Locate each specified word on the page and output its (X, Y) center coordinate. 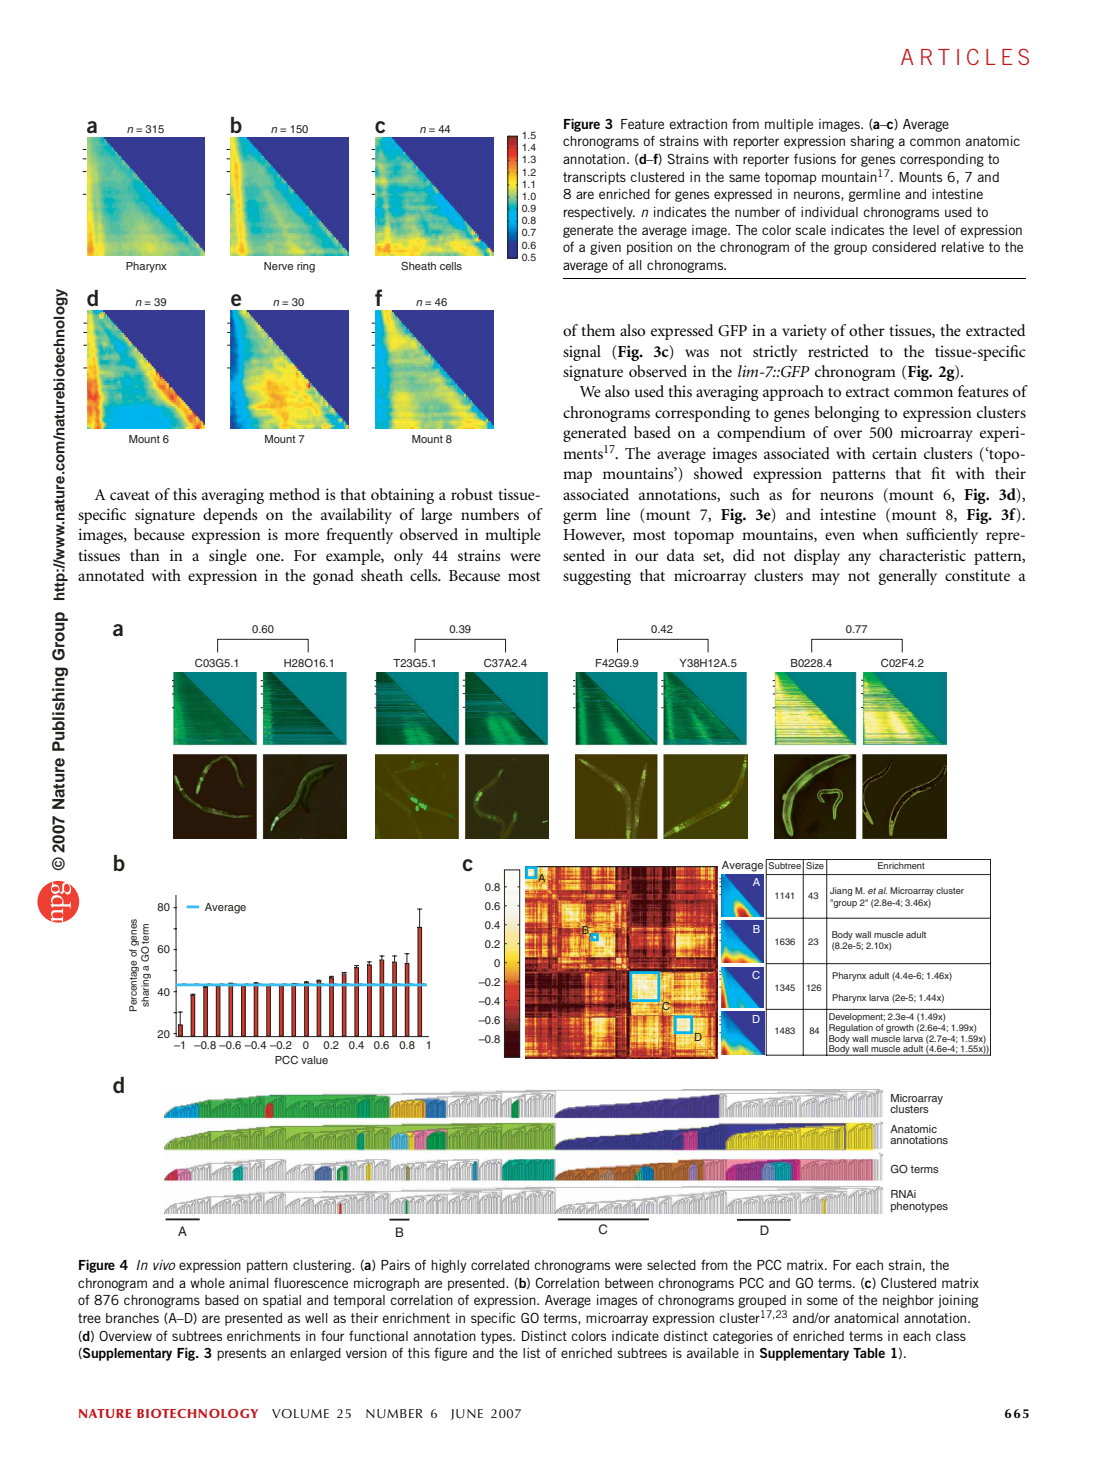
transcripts (594, 178)
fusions (815, 159)
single (228, 557)
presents (241, 1354)
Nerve (278, 266)
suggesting (597, 577)
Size (815, 865)
